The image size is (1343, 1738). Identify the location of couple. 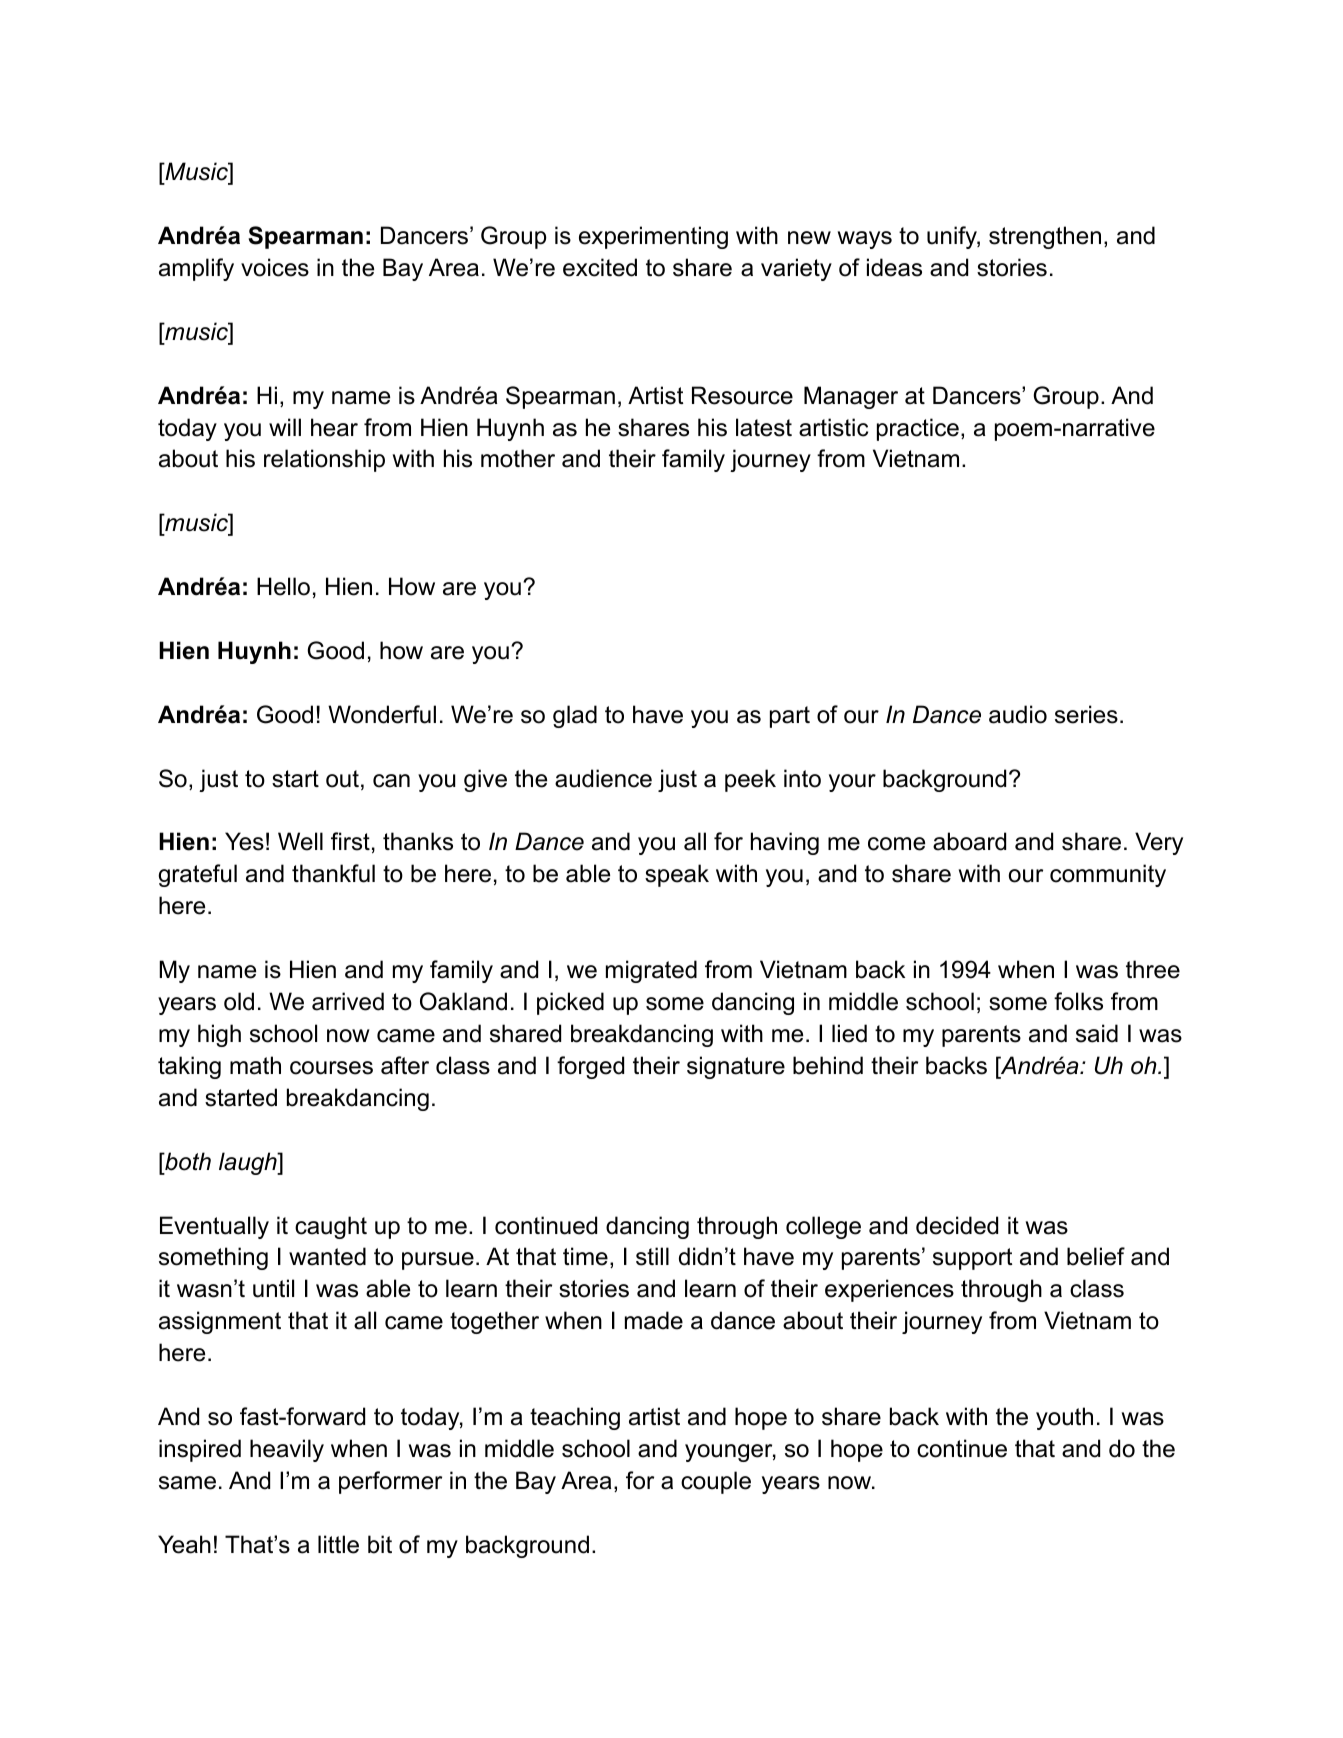
(716, 1482).
